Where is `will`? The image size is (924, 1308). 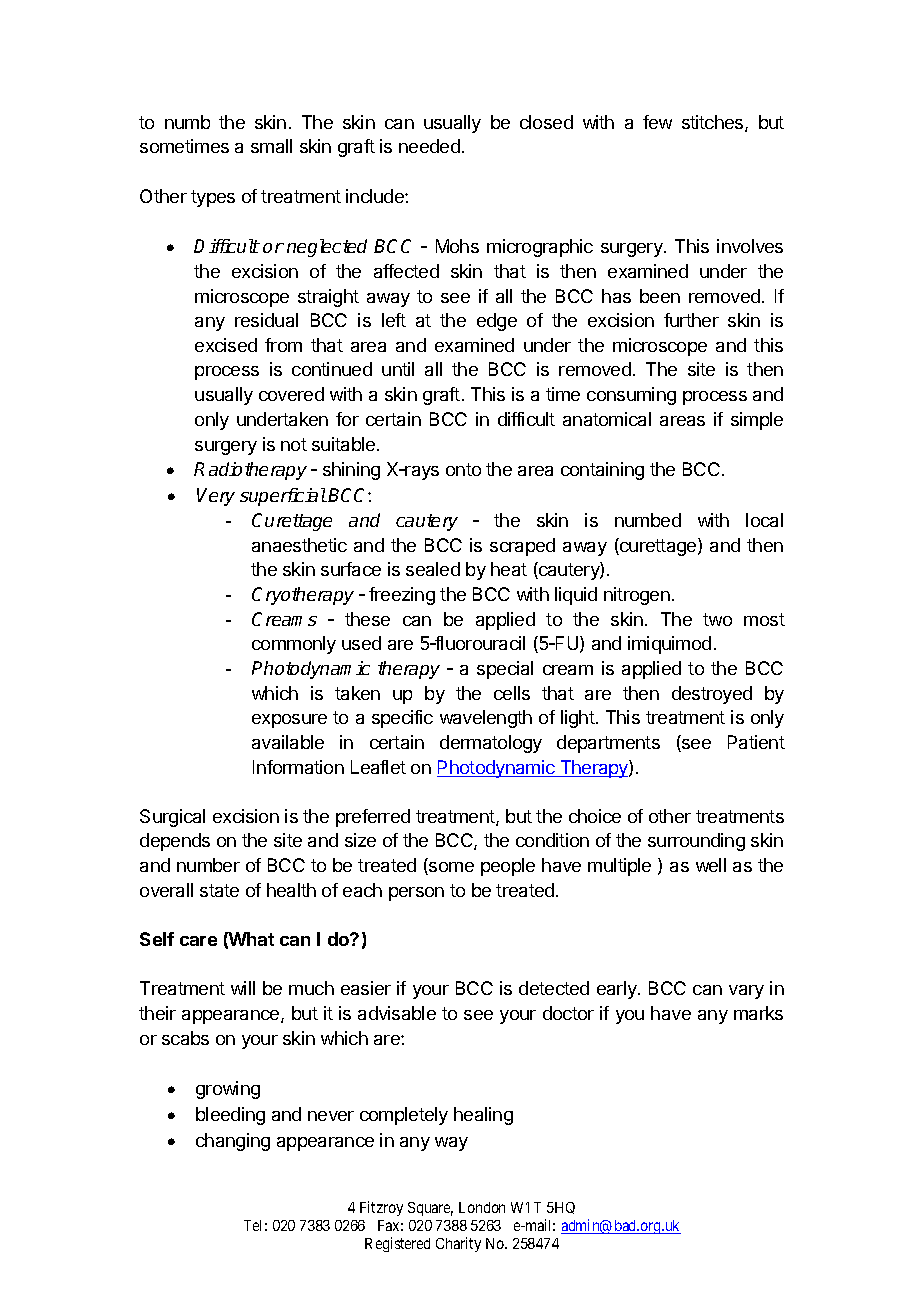 will is located at coordinates (243, 988).
